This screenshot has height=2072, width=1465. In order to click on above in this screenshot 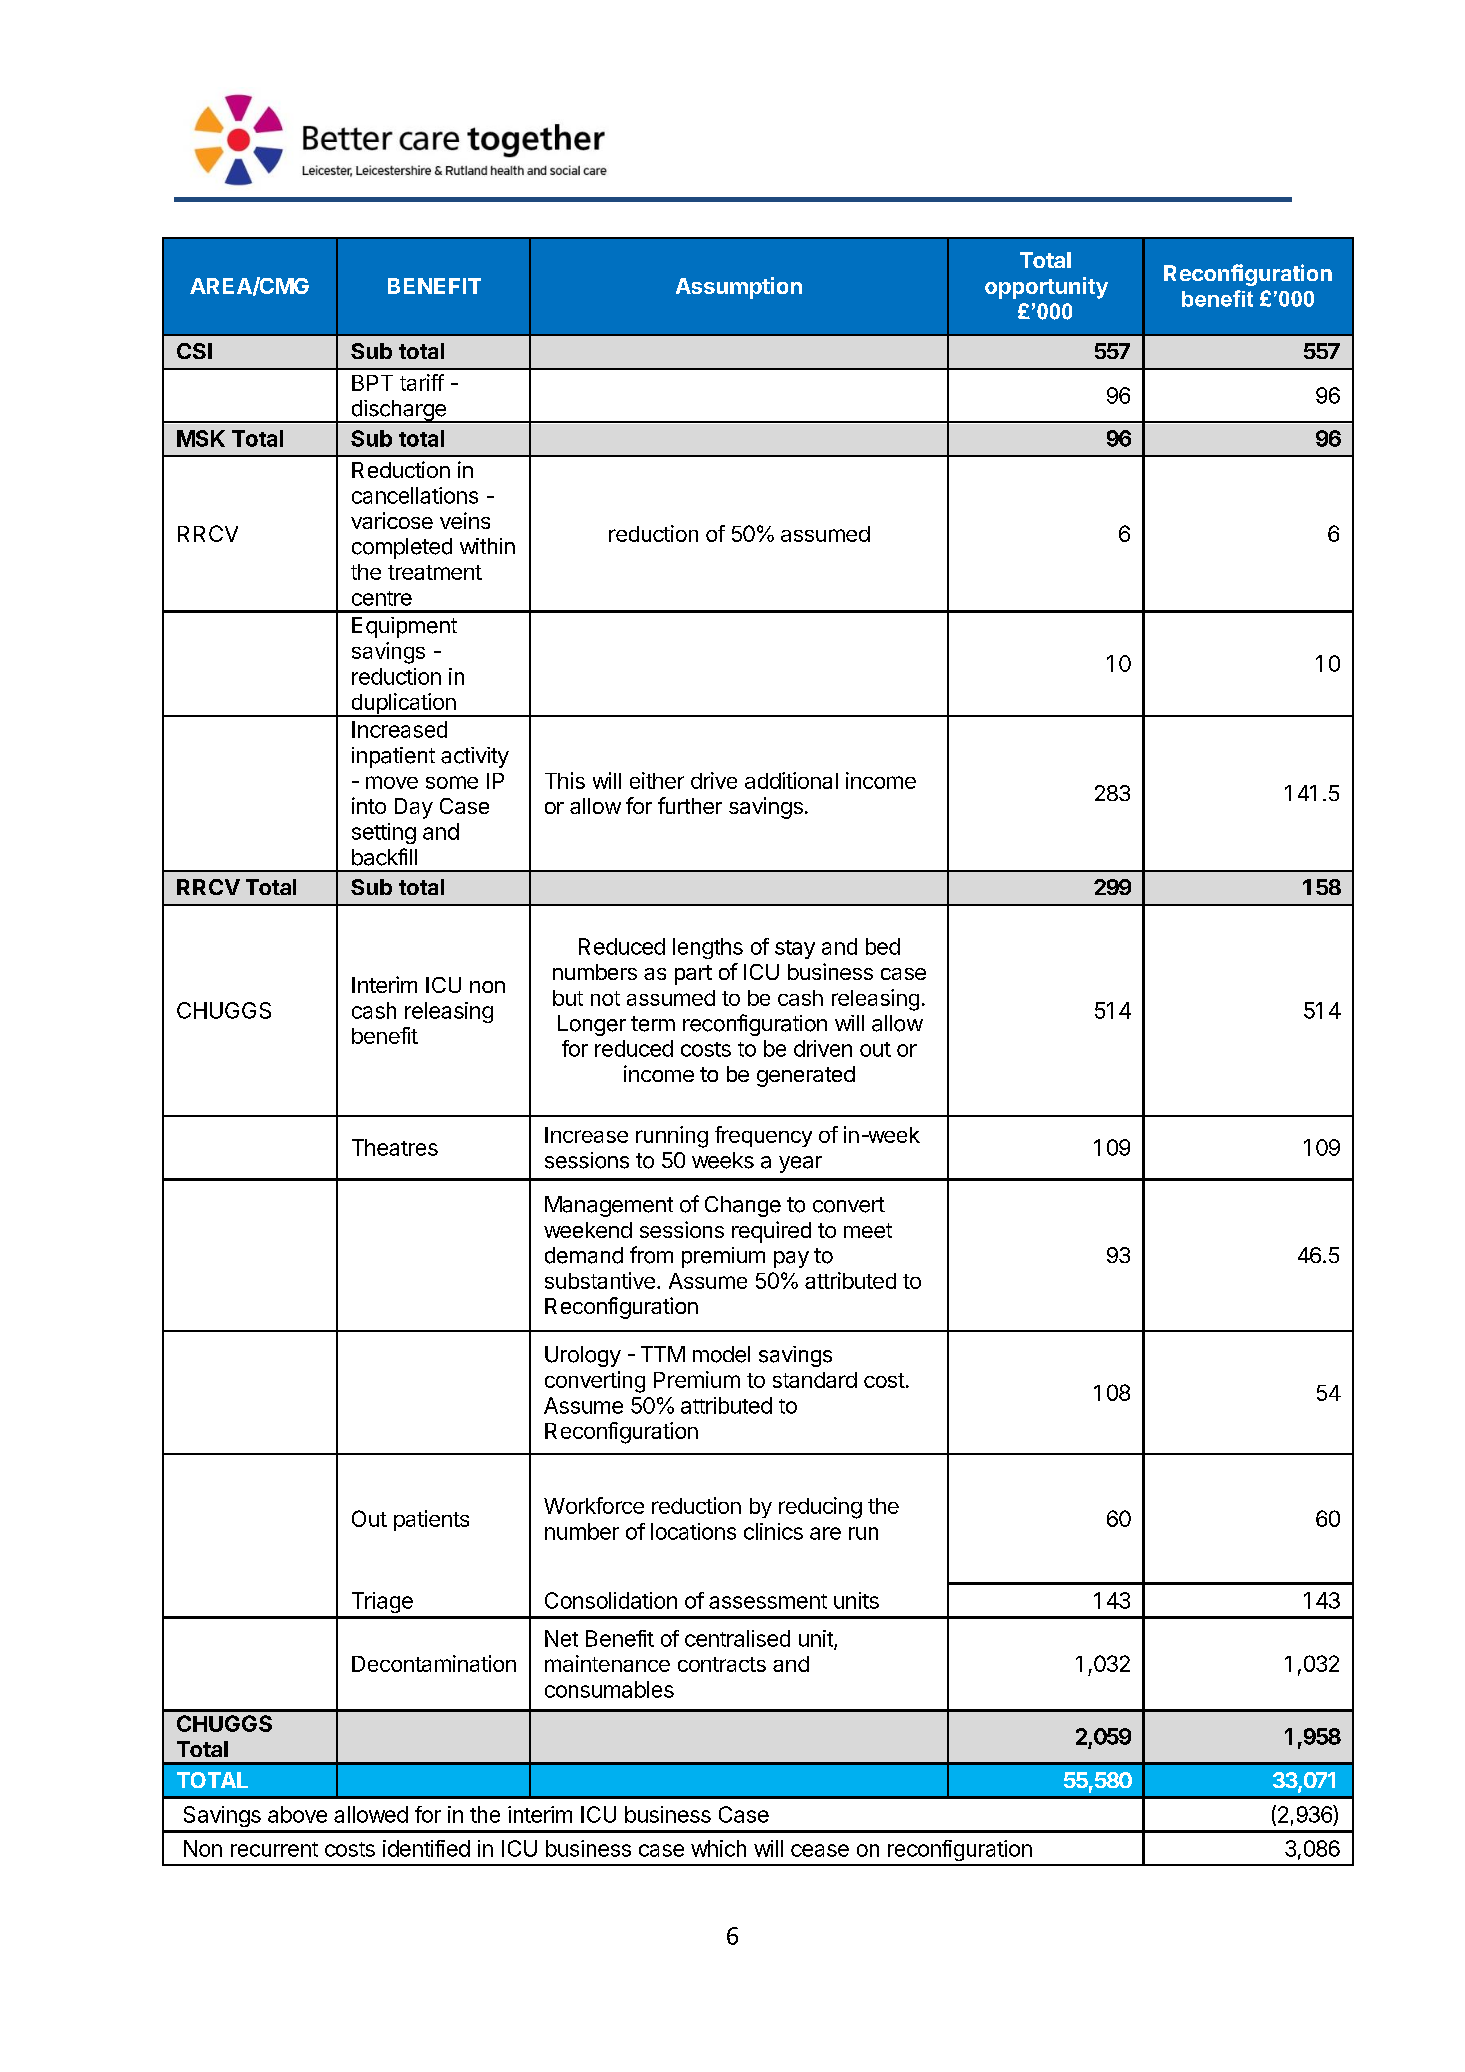, I will do `click(297, 1814)`.
